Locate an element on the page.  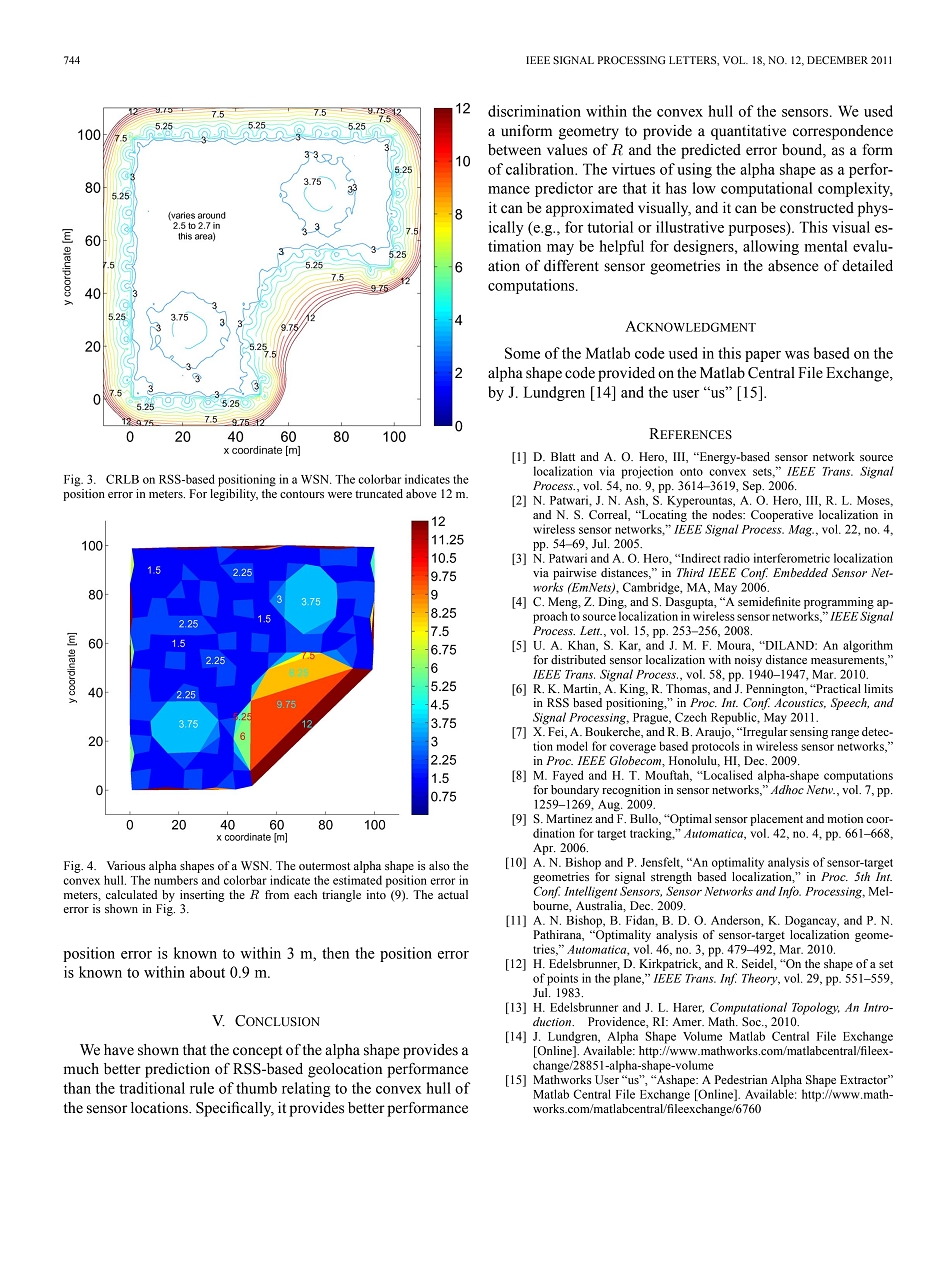
was is located at coordinates (797, 355).
